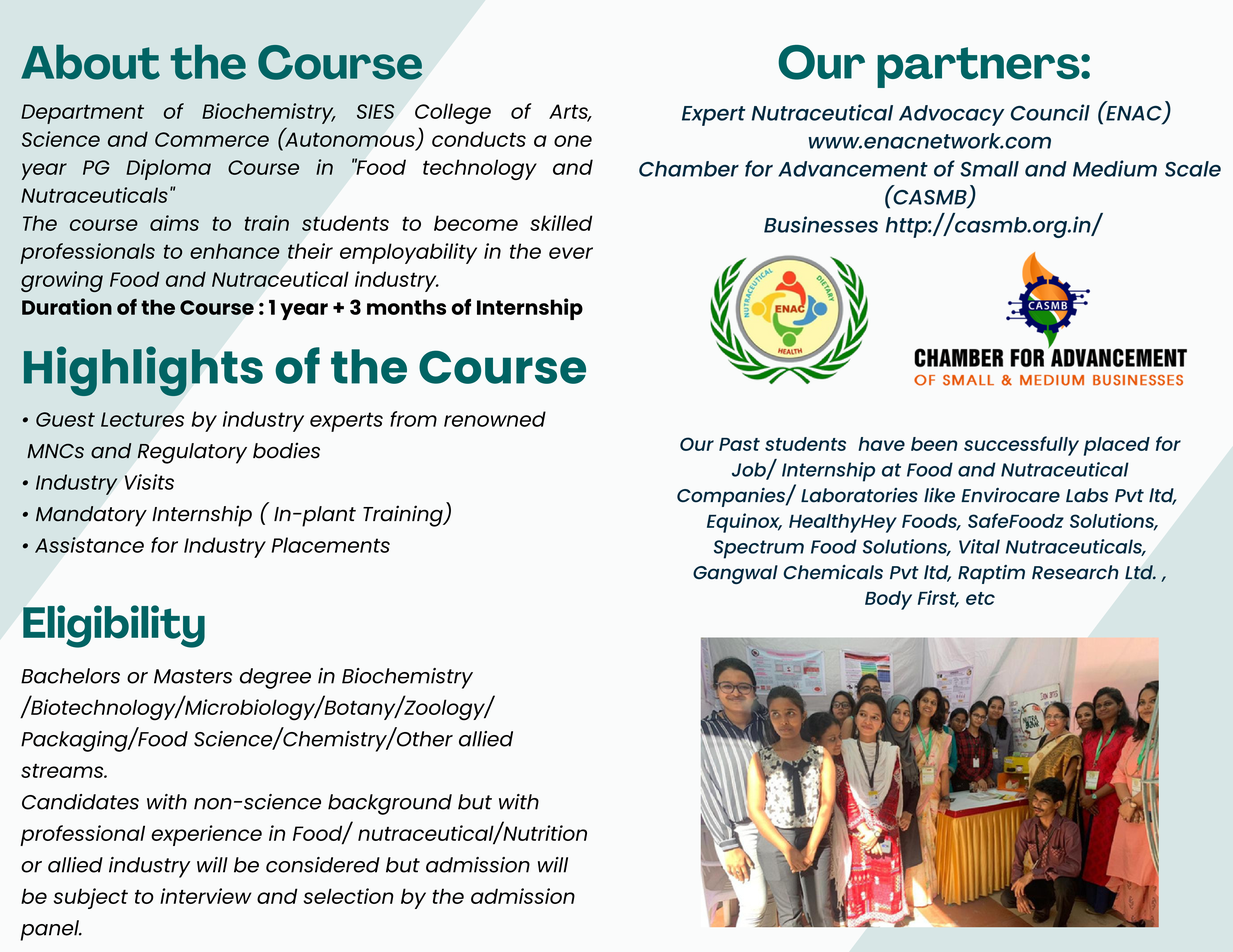 The width and height of the screenshot is (1233, 952). Describe the element at coordinates (90, 62) in the screenshot. I see `About` at that location.
